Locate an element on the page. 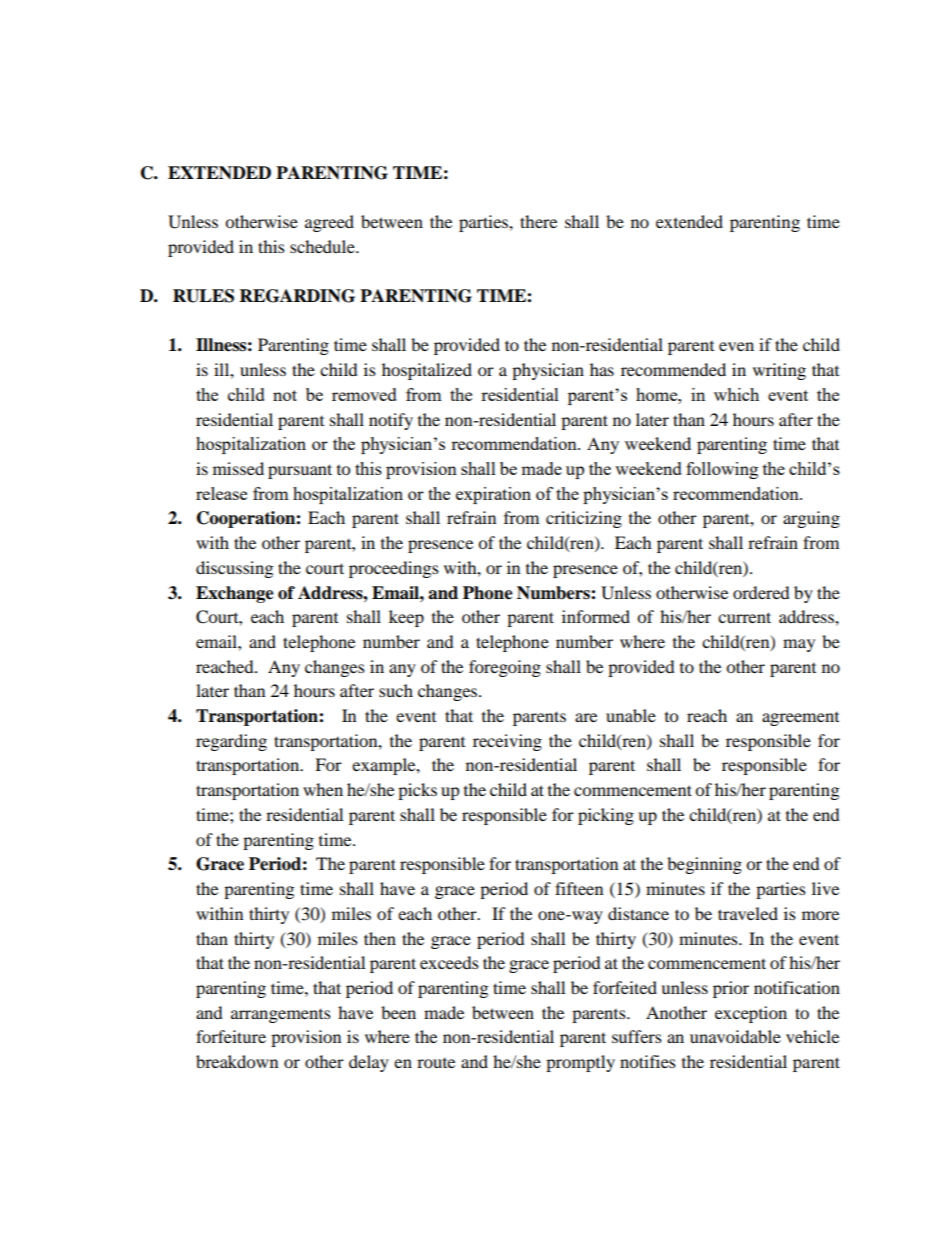 Image resolution: width=952 pixels, height=1233 pixels. foregoing is located at coordinates (505, 668).
